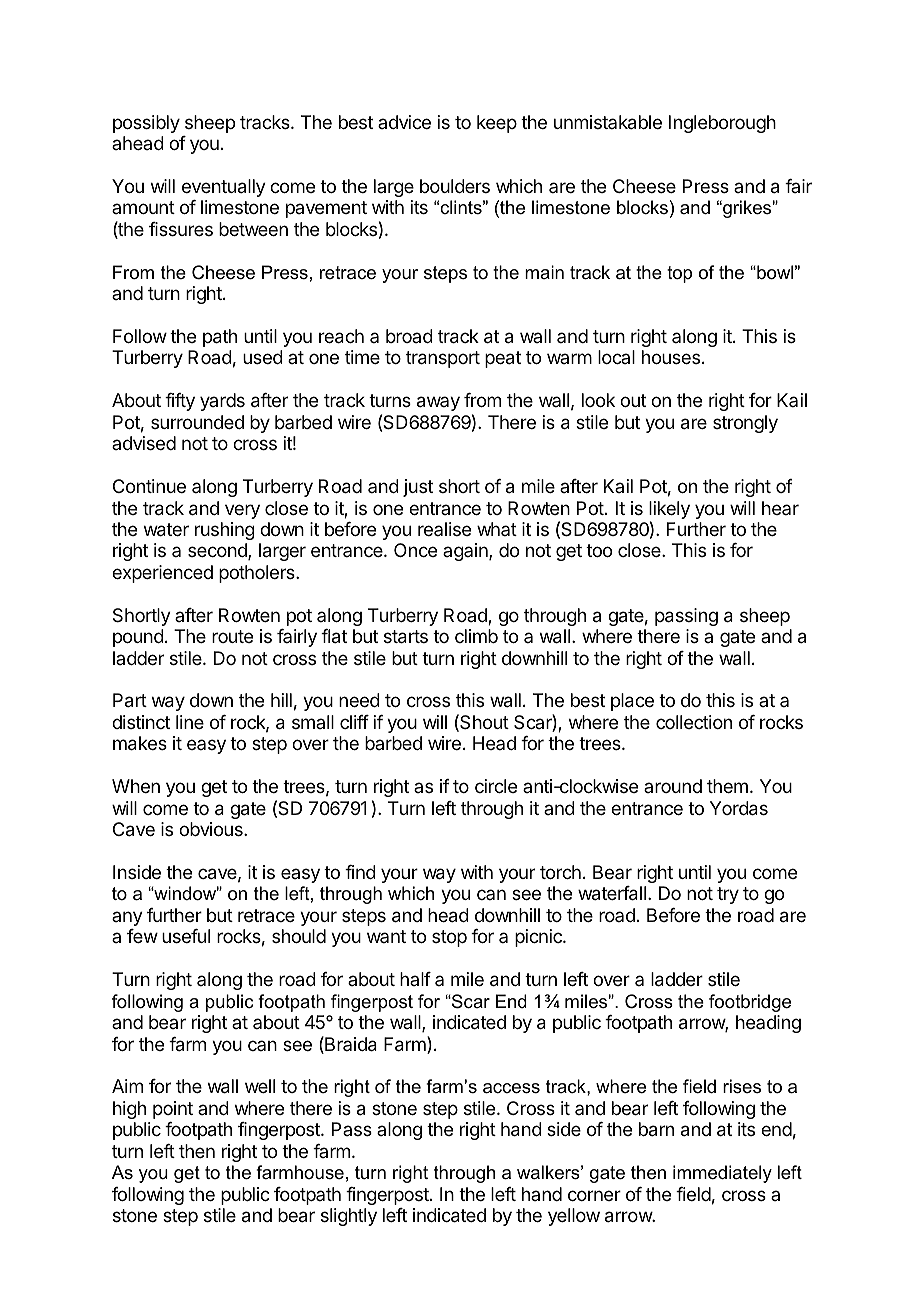  Describe the element at coordinates (242, 511) in the screenshot. I see `very` at that location.
